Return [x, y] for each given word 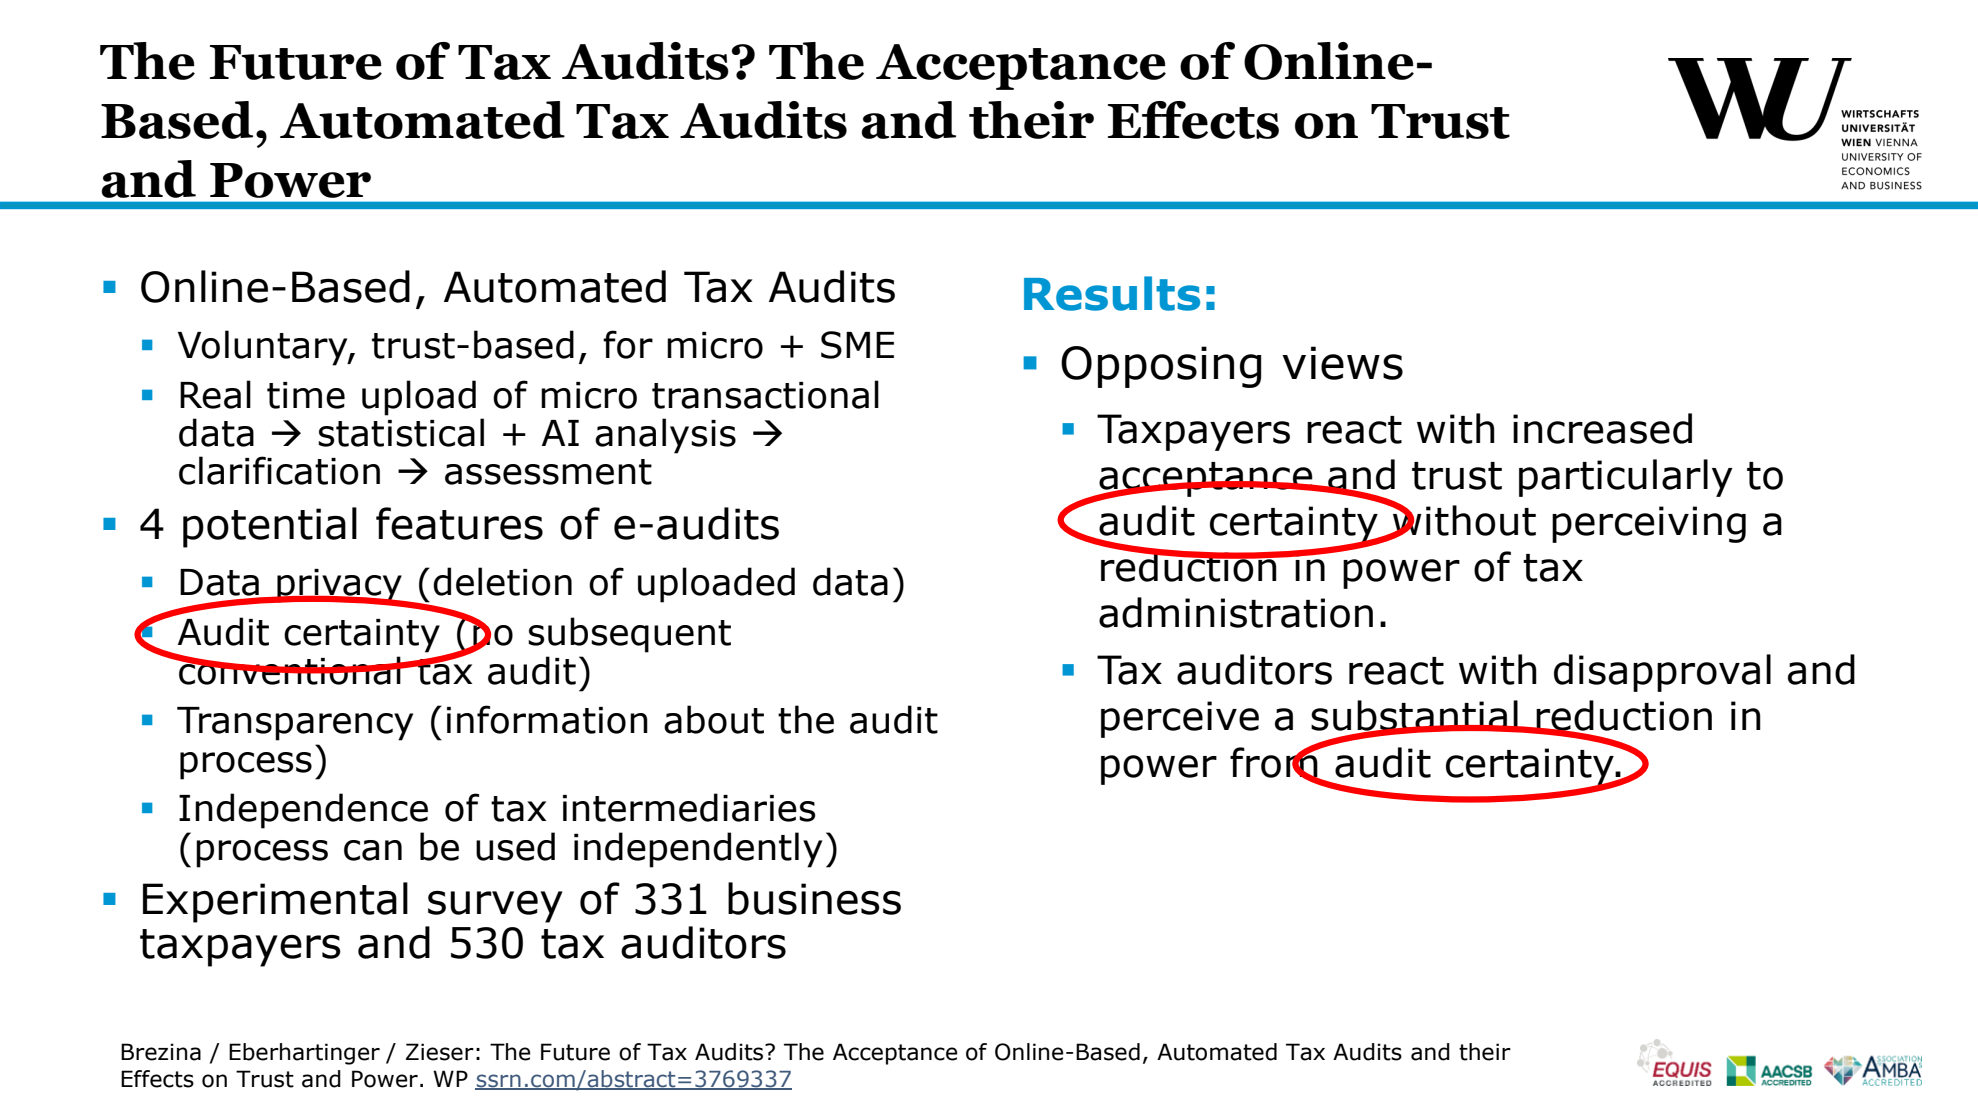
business [814, 898]
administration [1236, 612]
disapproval [1662, 673]
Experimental [275, 902]
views [1342, 363]
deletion [502, 581]
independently [698, 850]
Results [1112, 293]
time [306, 395]
